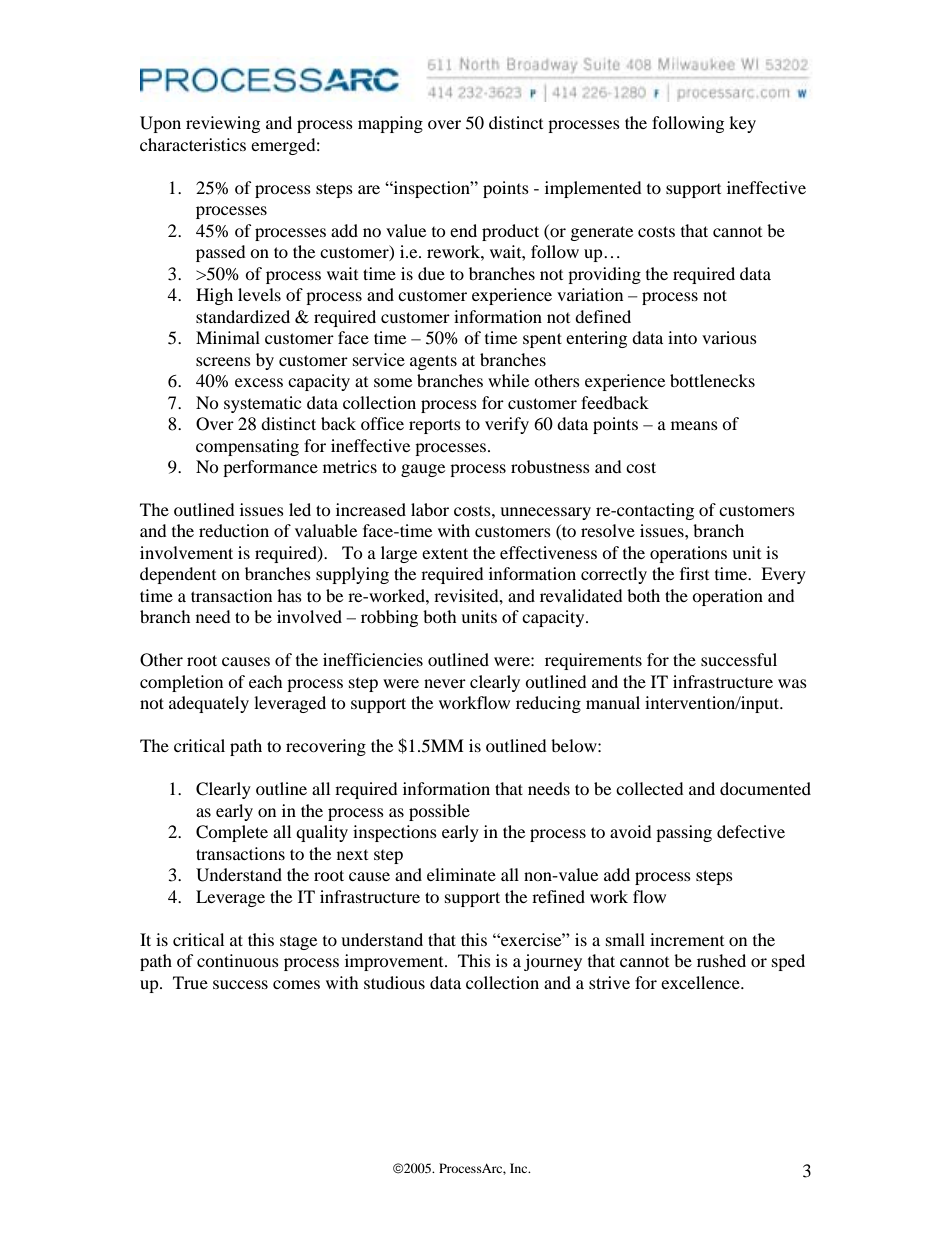 This screenshot has width=952, height=1233. Describe the element at coordinates (729, 337) in the screenshot. I see `various` at that location.
